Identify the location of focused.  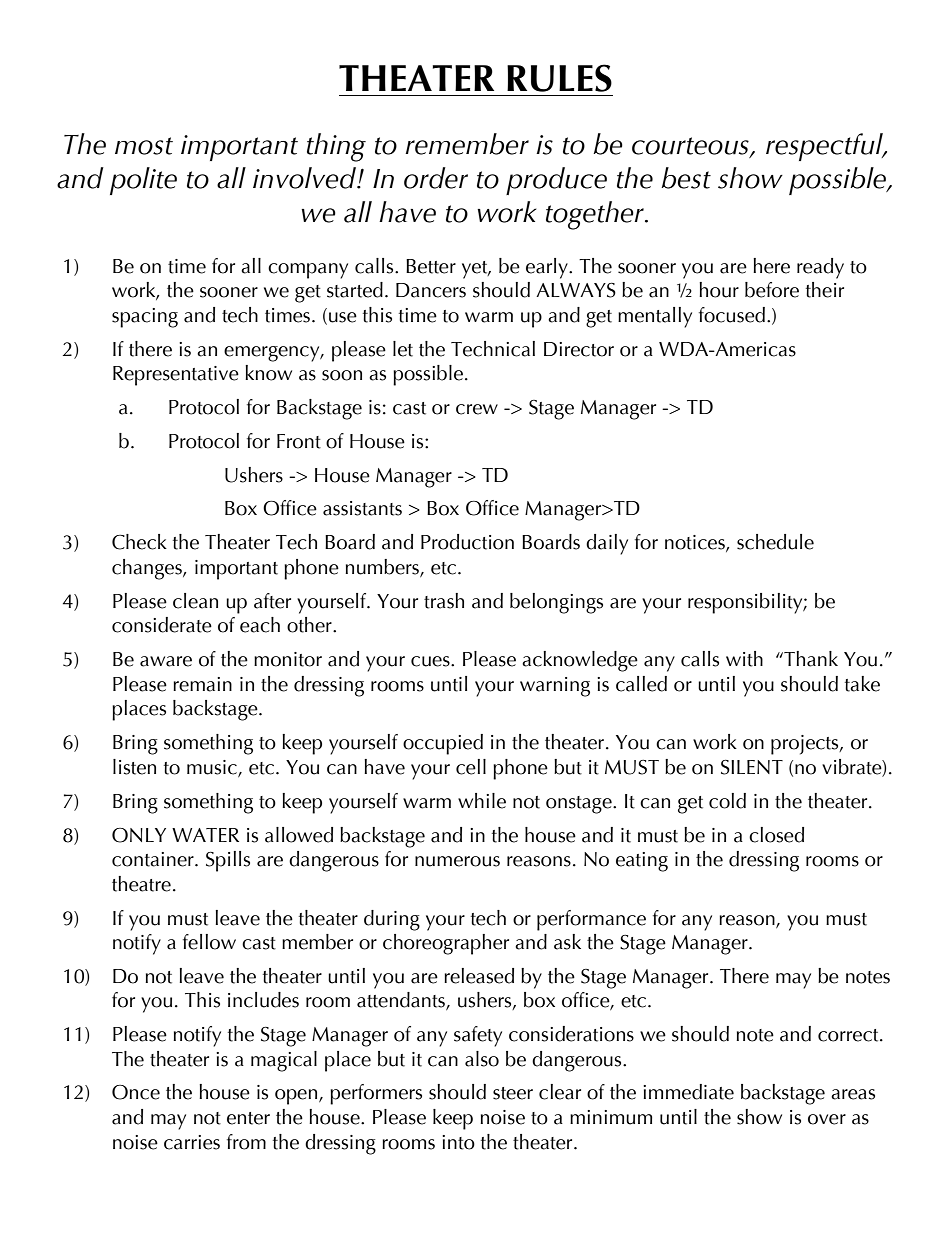
(732, 315).
